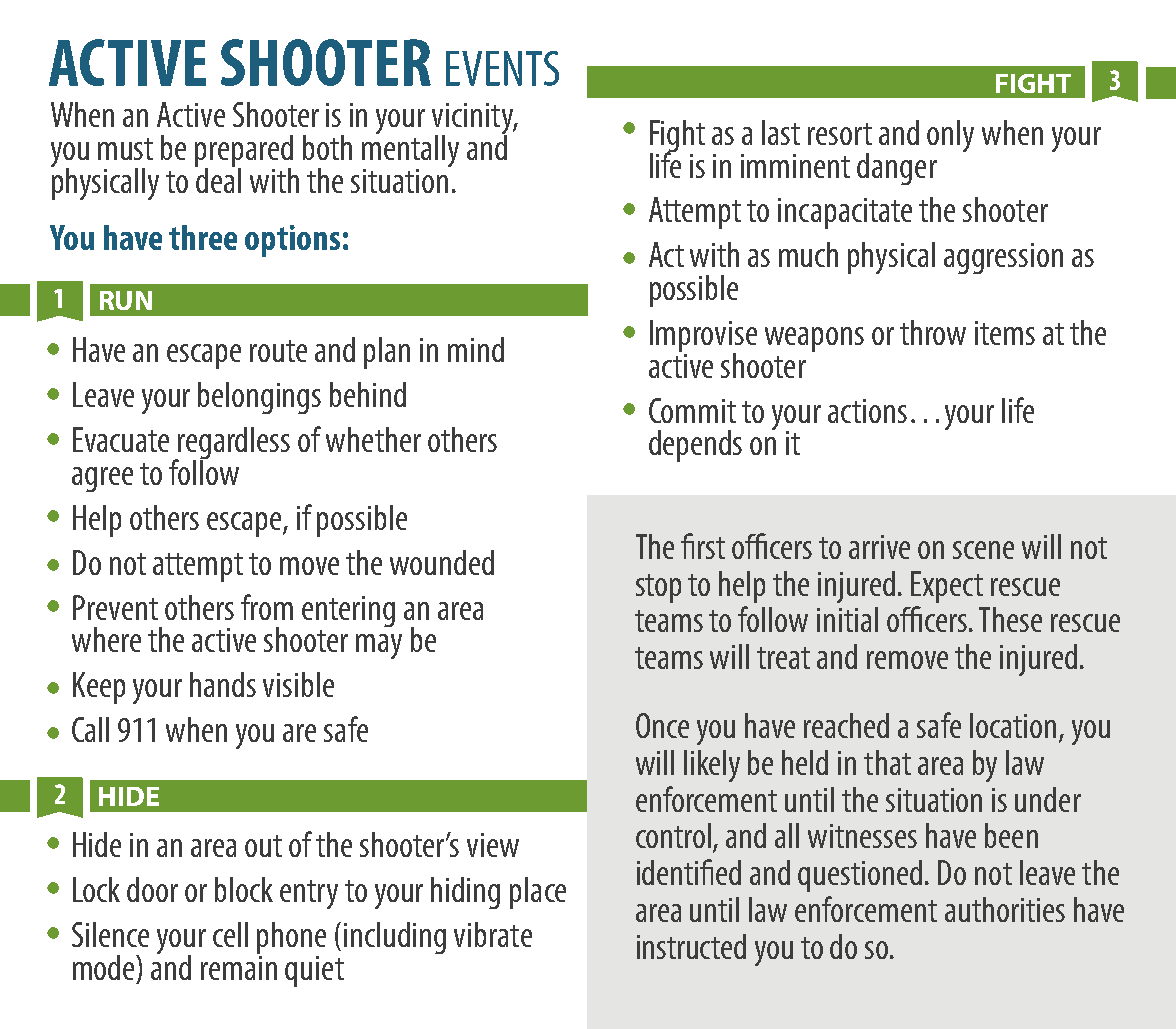  What do you see at coordinates (244, 152) in the page?
I see `prepared` at bounding box center [244, 152].
